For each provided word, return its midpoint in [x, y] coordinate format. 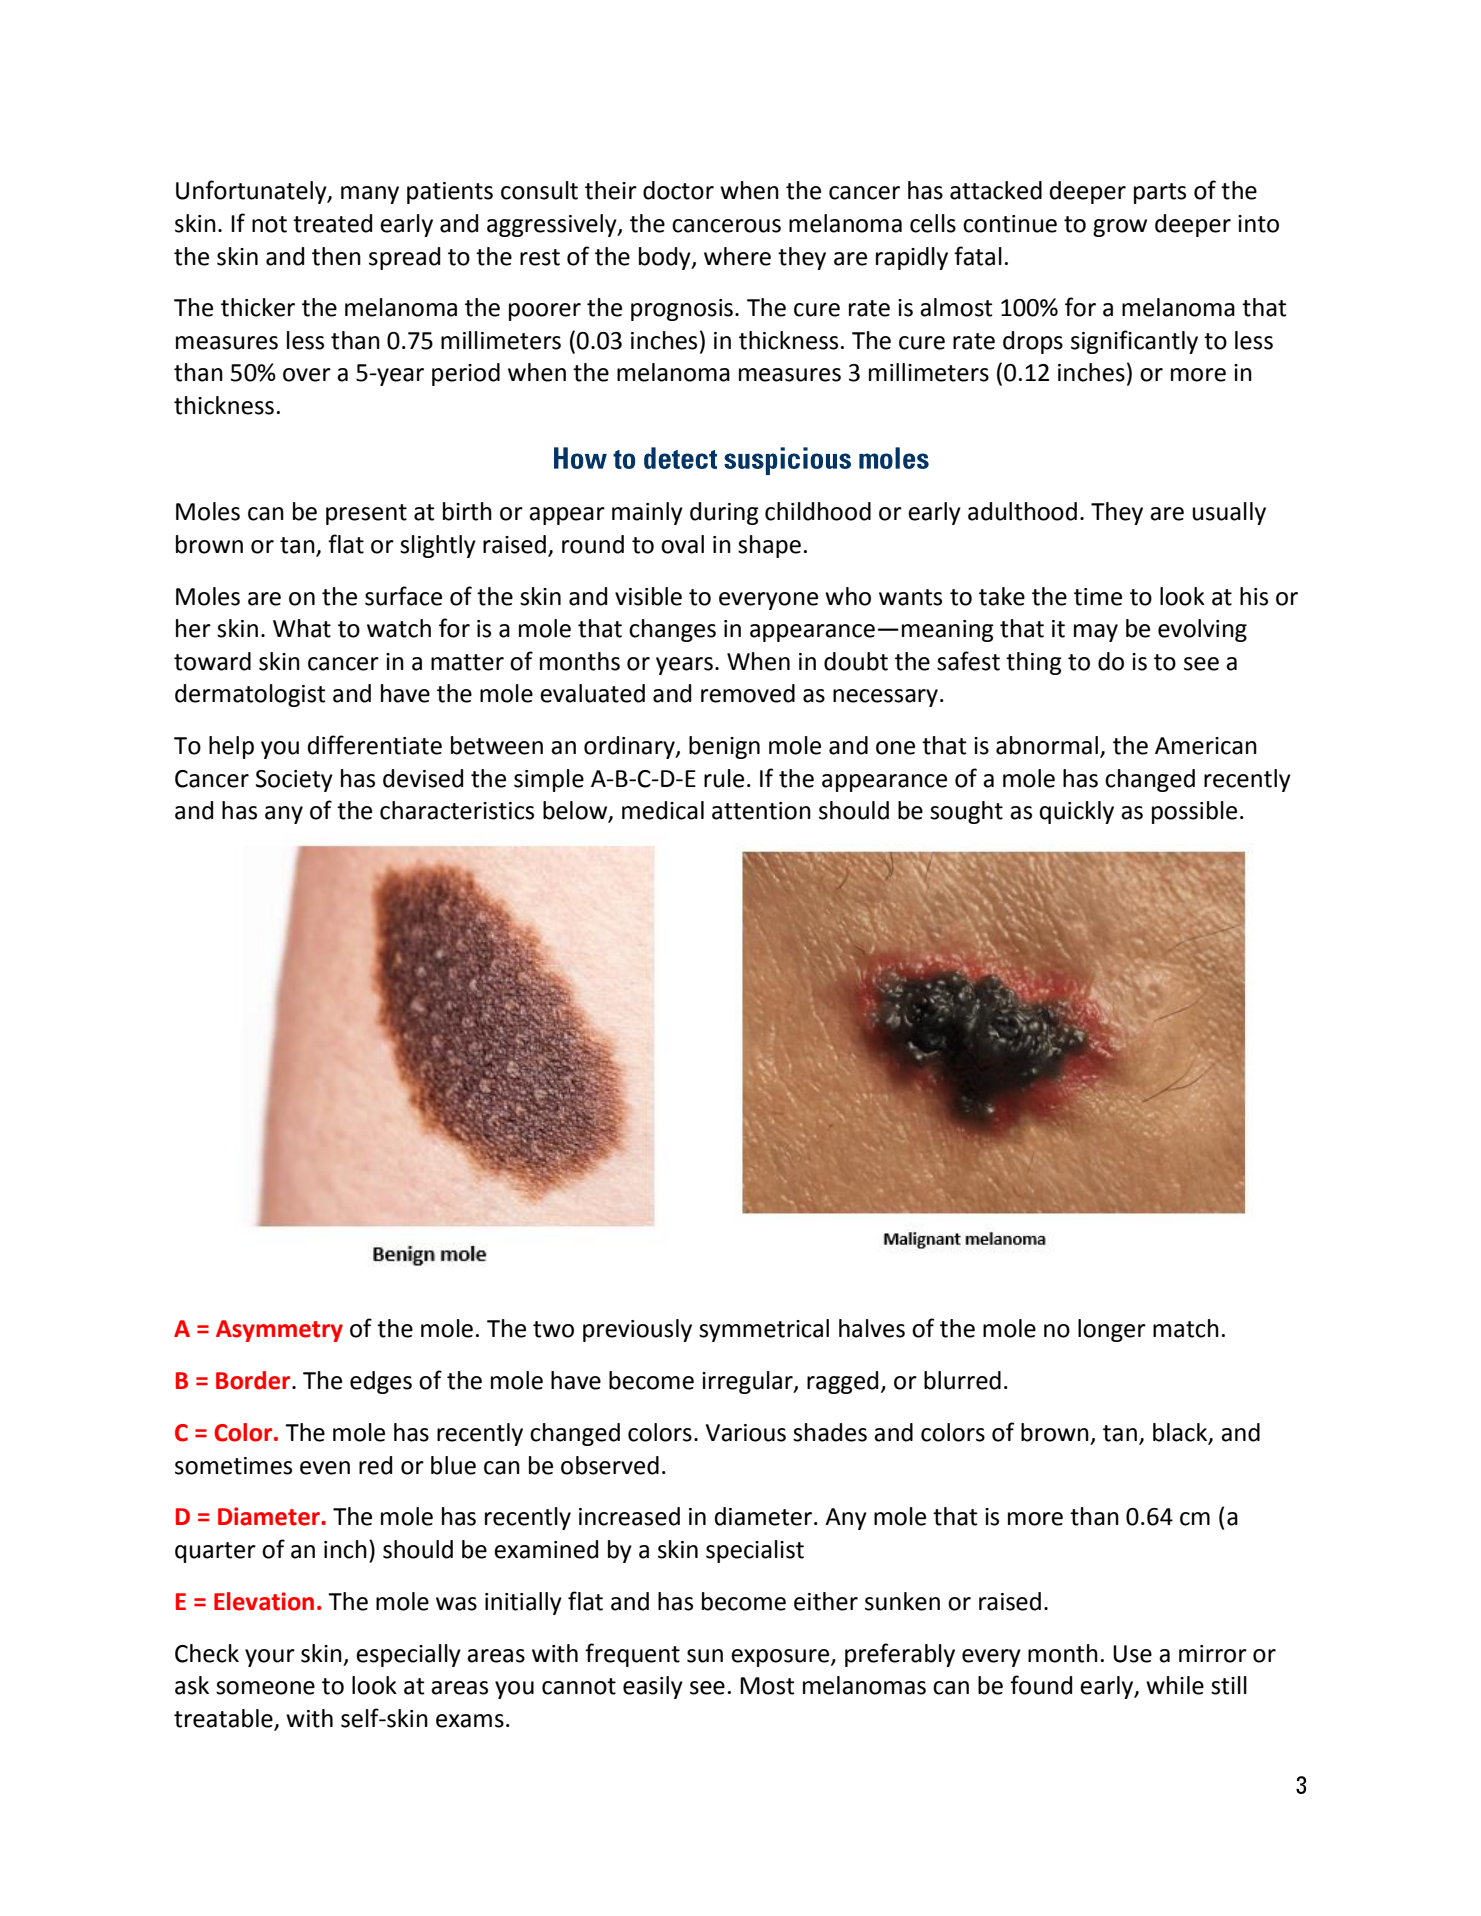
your [270, 1658]
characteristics [457, 810]
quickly [1077, 812]
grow [1120, 228]
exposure [781, 1658]
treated [332, 223]
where [737, 256]
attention [761, 811]
